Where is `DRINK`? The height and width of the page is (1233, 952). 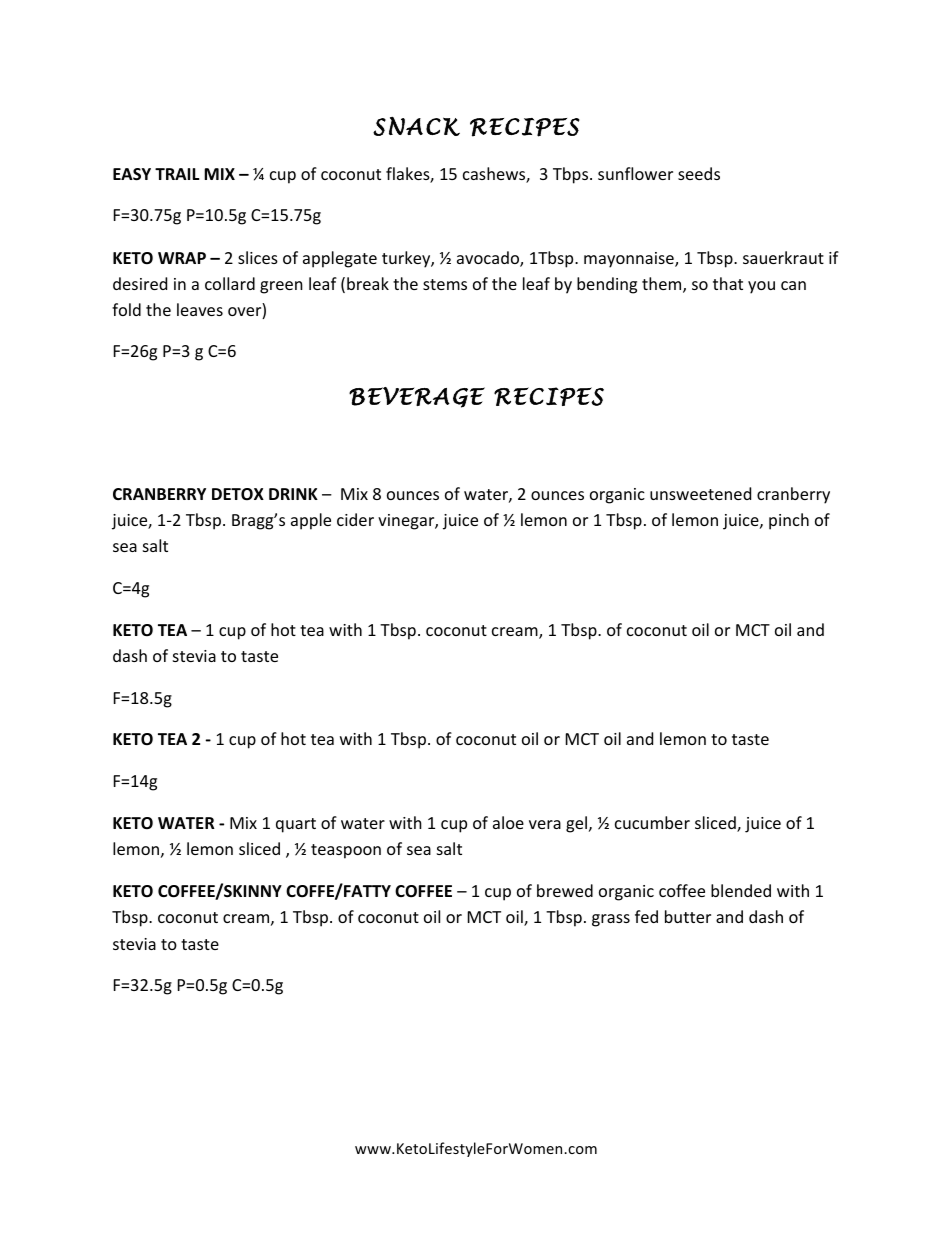 DRINK is located at coordinates (293, 494).
